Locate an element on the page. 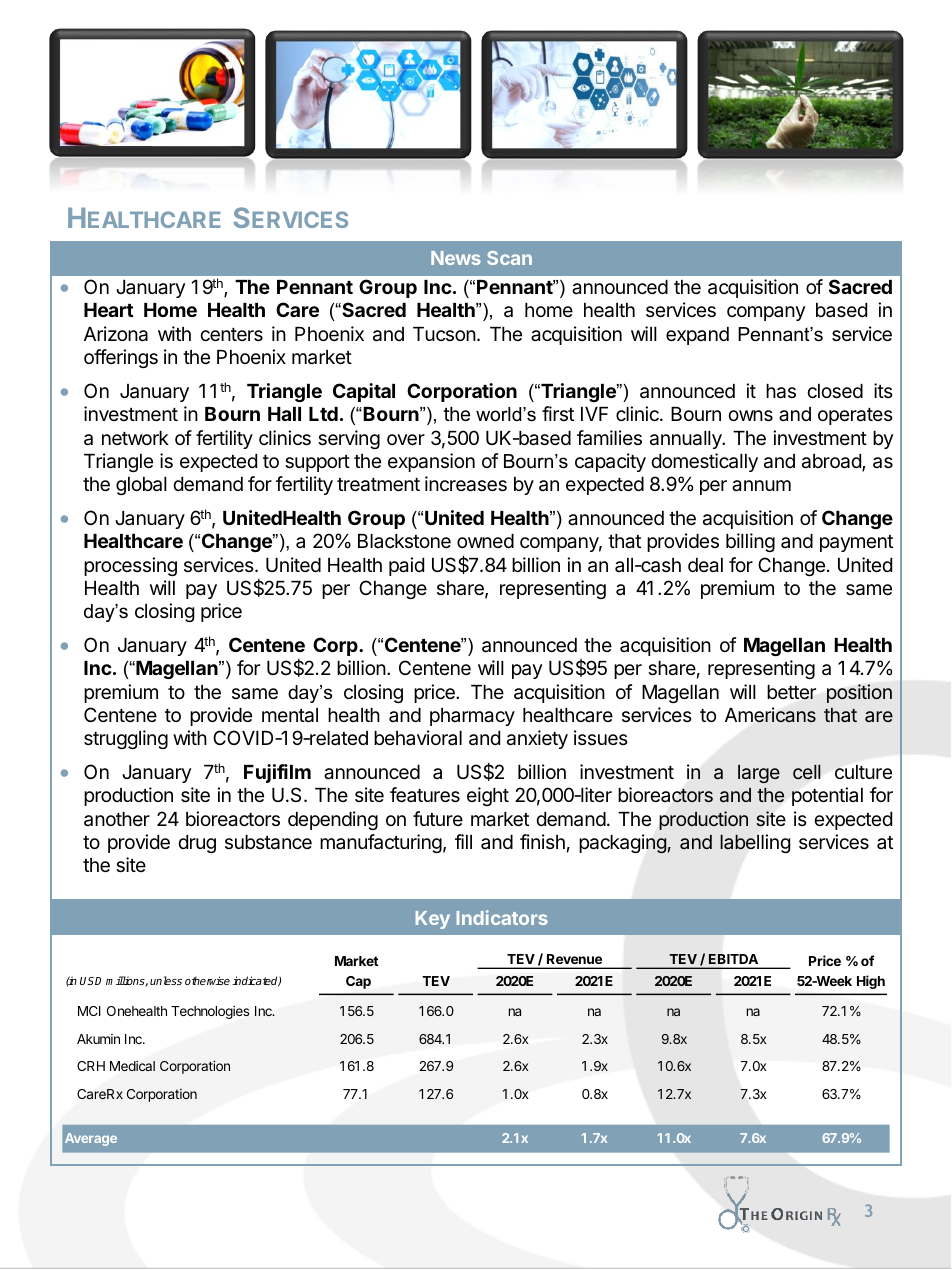  High is located at coordinates (871, 982).
